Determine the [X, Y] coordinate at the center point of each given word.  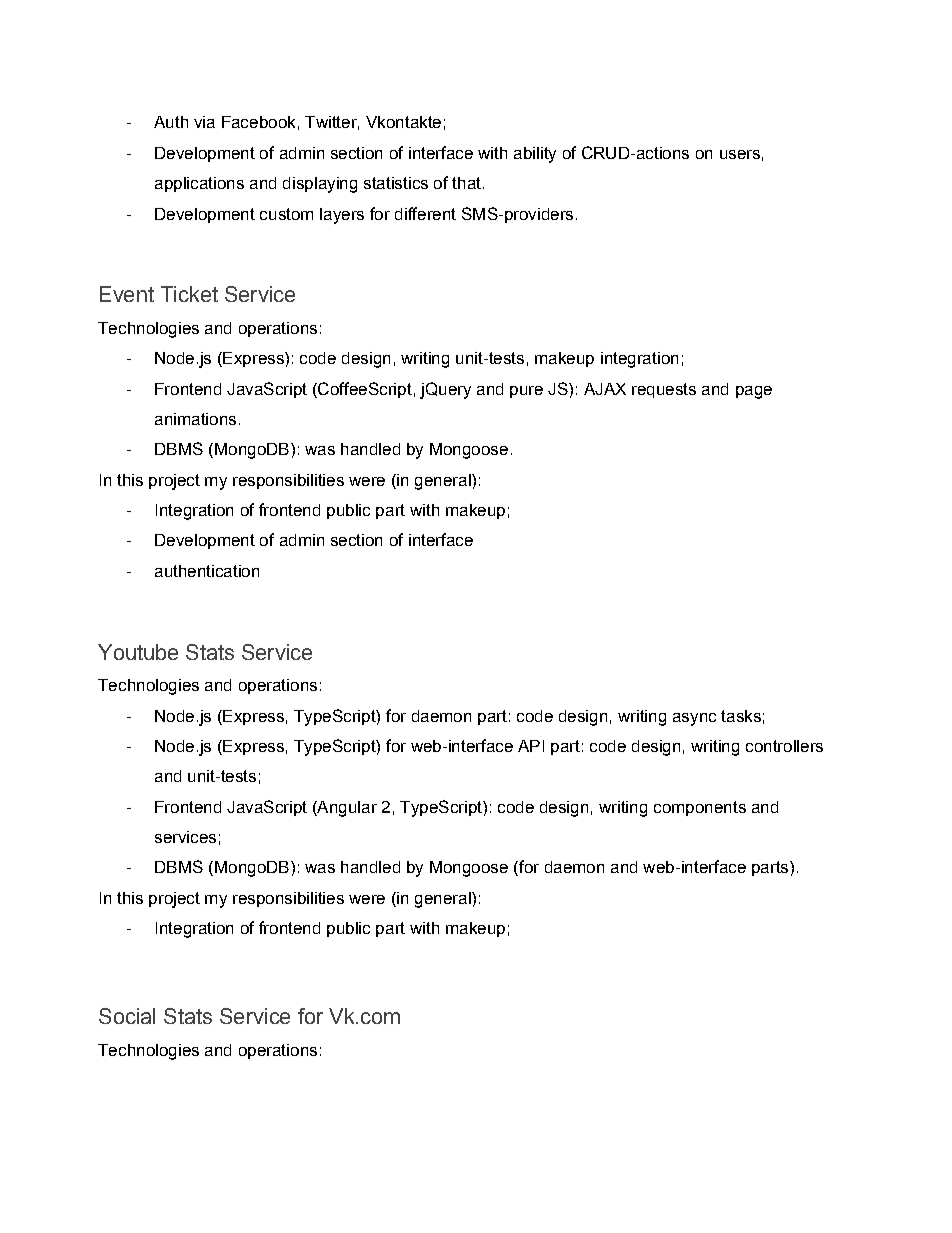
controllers [784, 746]
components [700, 808]
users [740, 154]
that [466, 183]
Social [127, 1016]
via [204, 122]
